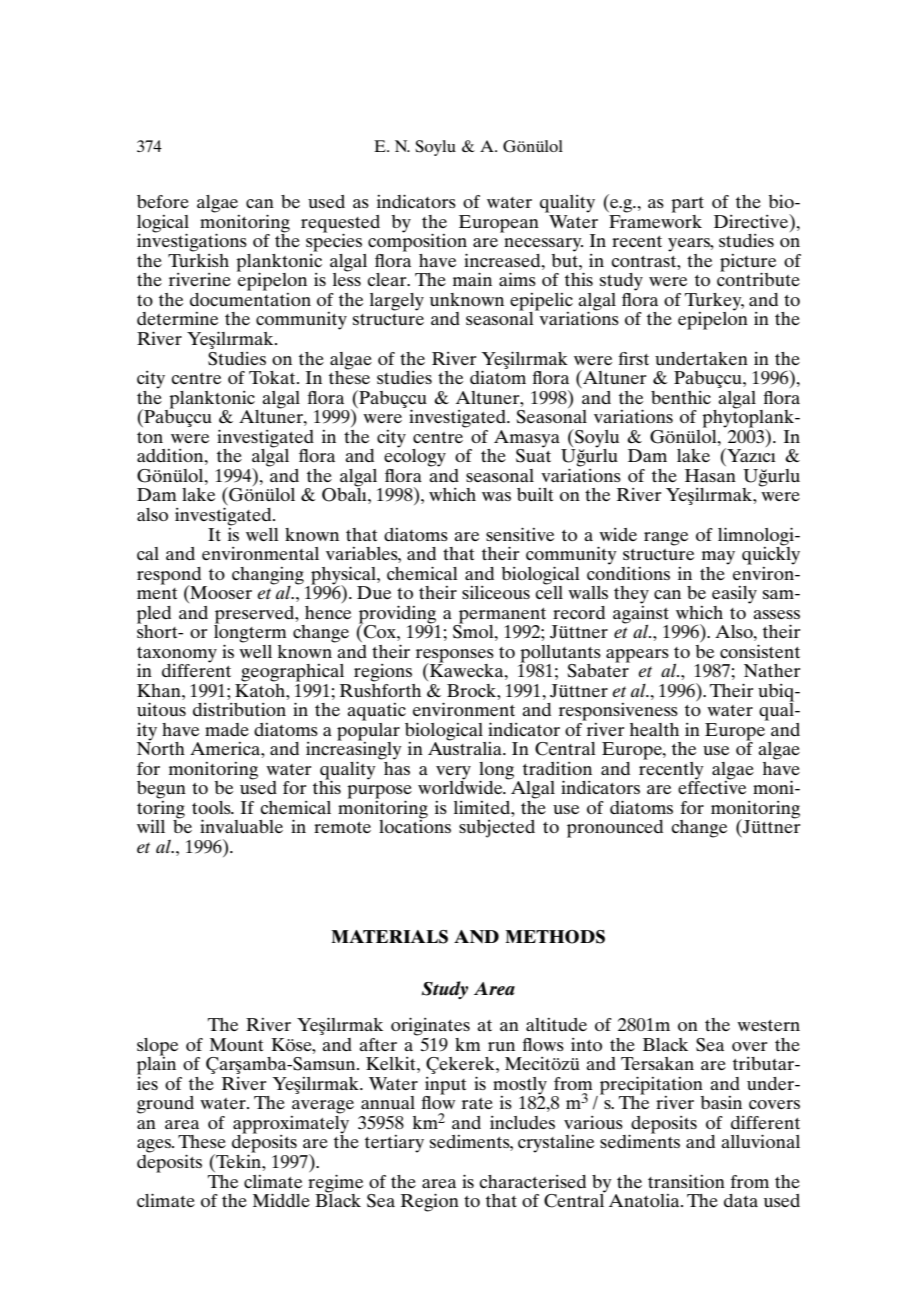 This screenshot has height=1316, width=922. What do you see at coordinates (687, 205) in the screenshot?
I see `part` at bounding box center [687, 205].
